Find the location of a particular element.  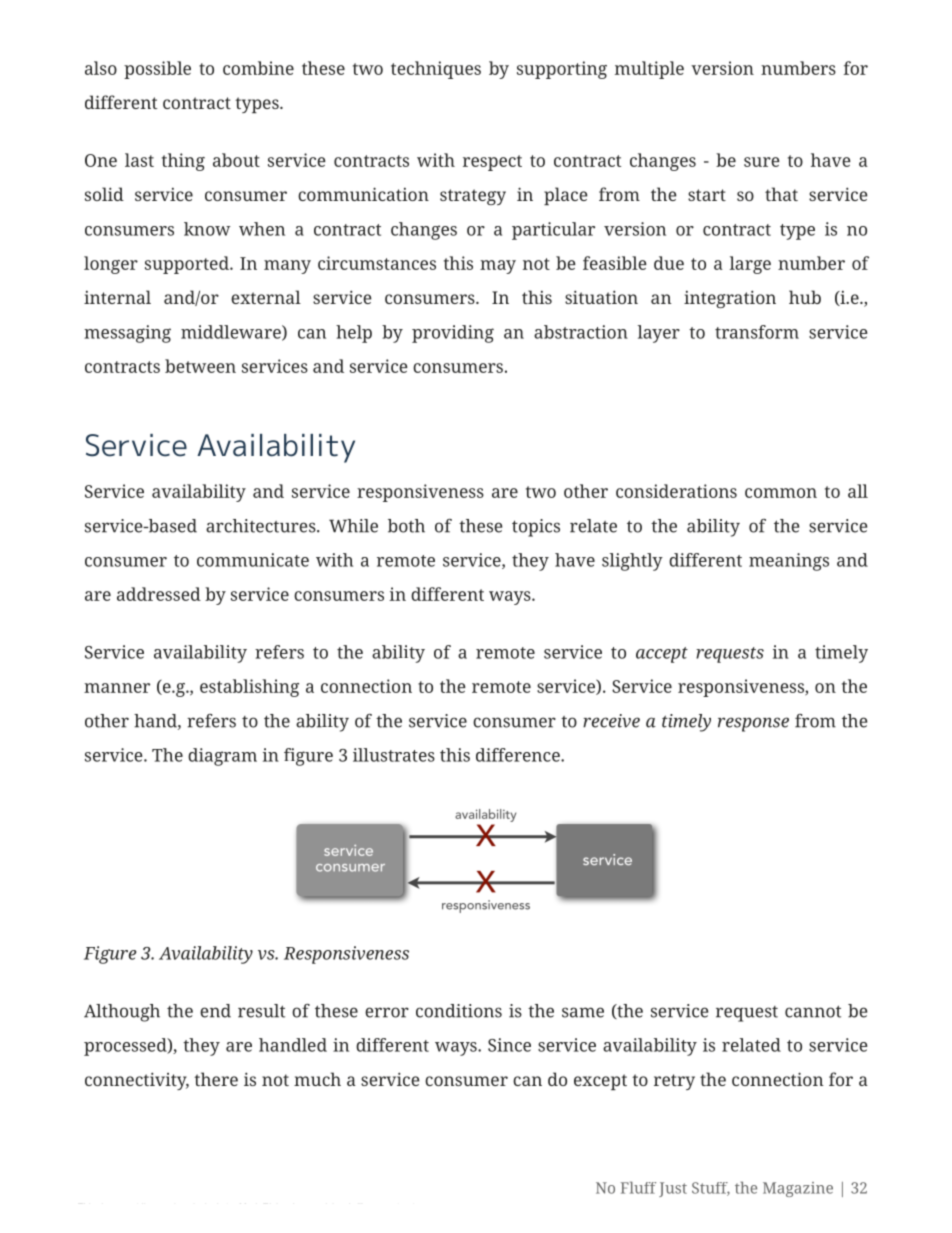

possible is located at coordinates (157, 70).
